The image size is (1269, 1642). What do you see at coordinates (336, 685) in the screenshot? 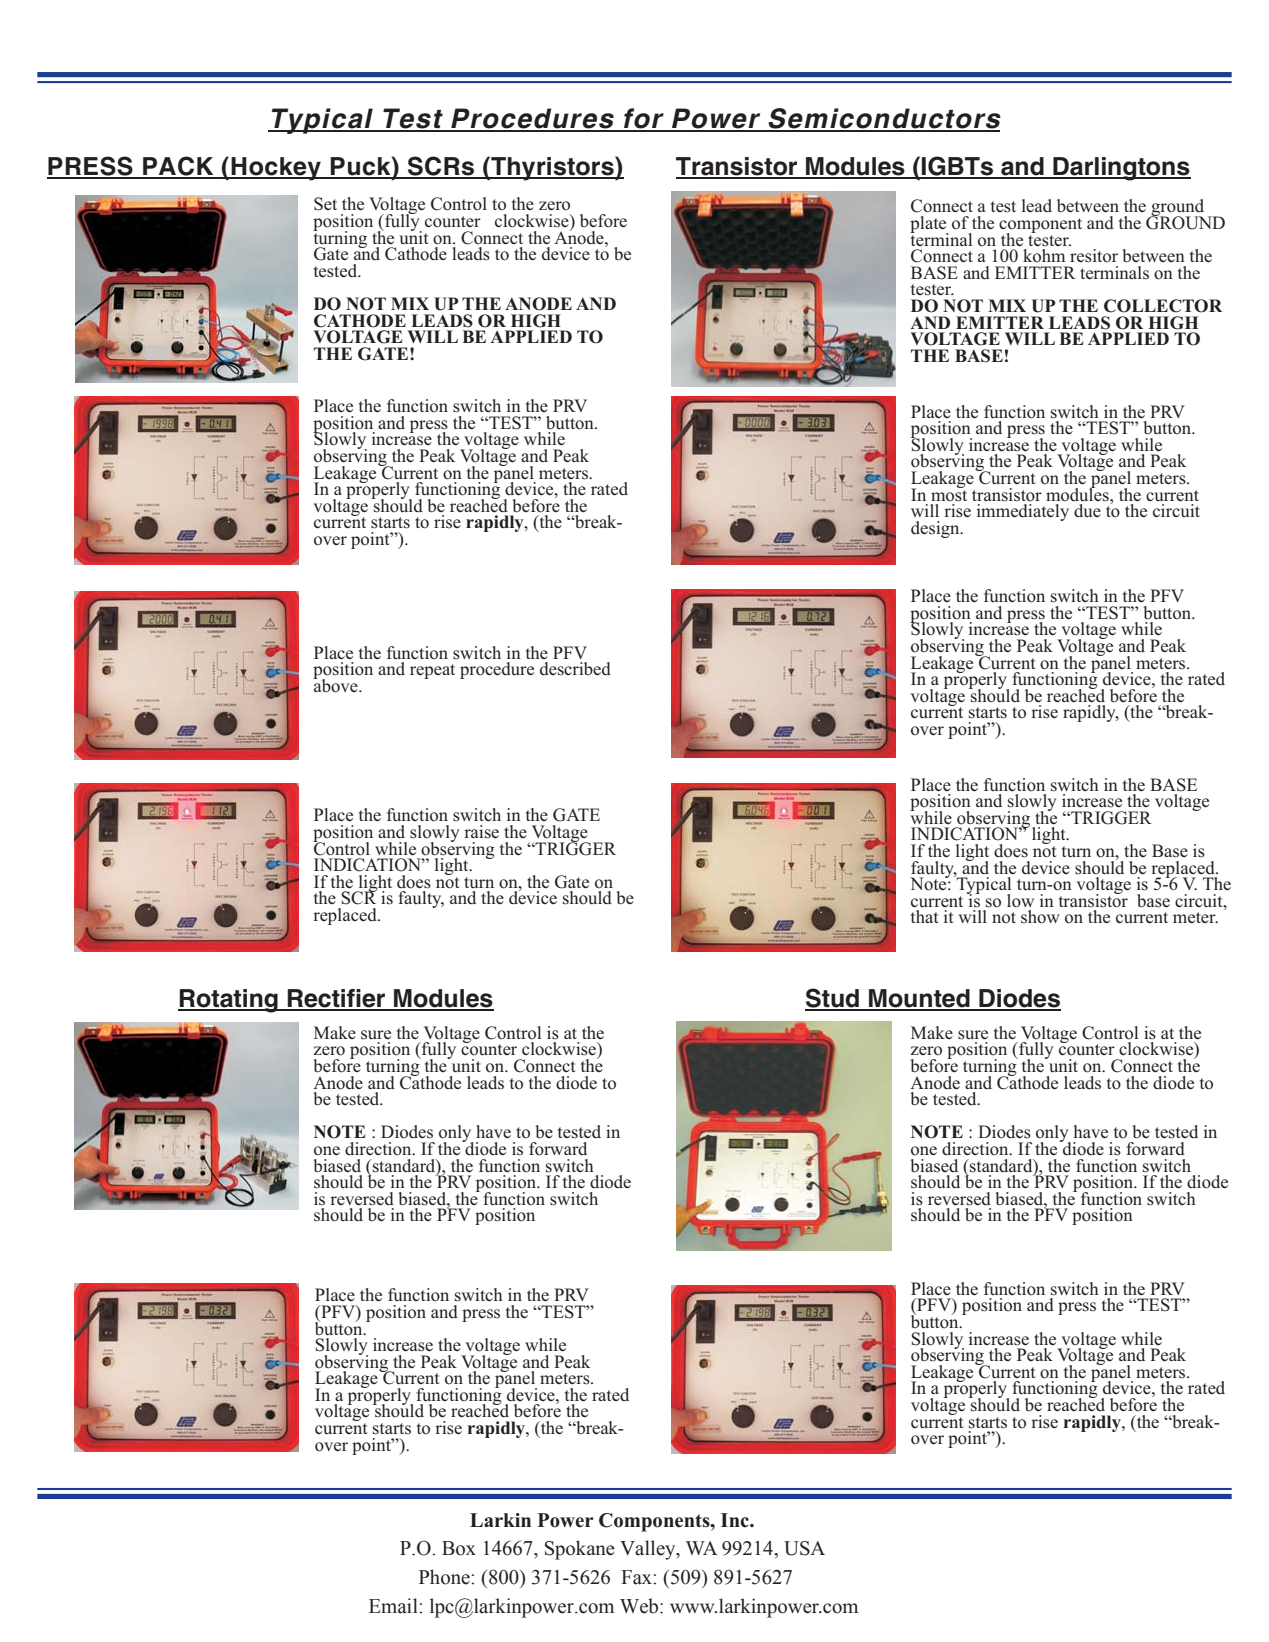
I see `above` at bounding box center [336, 685].
